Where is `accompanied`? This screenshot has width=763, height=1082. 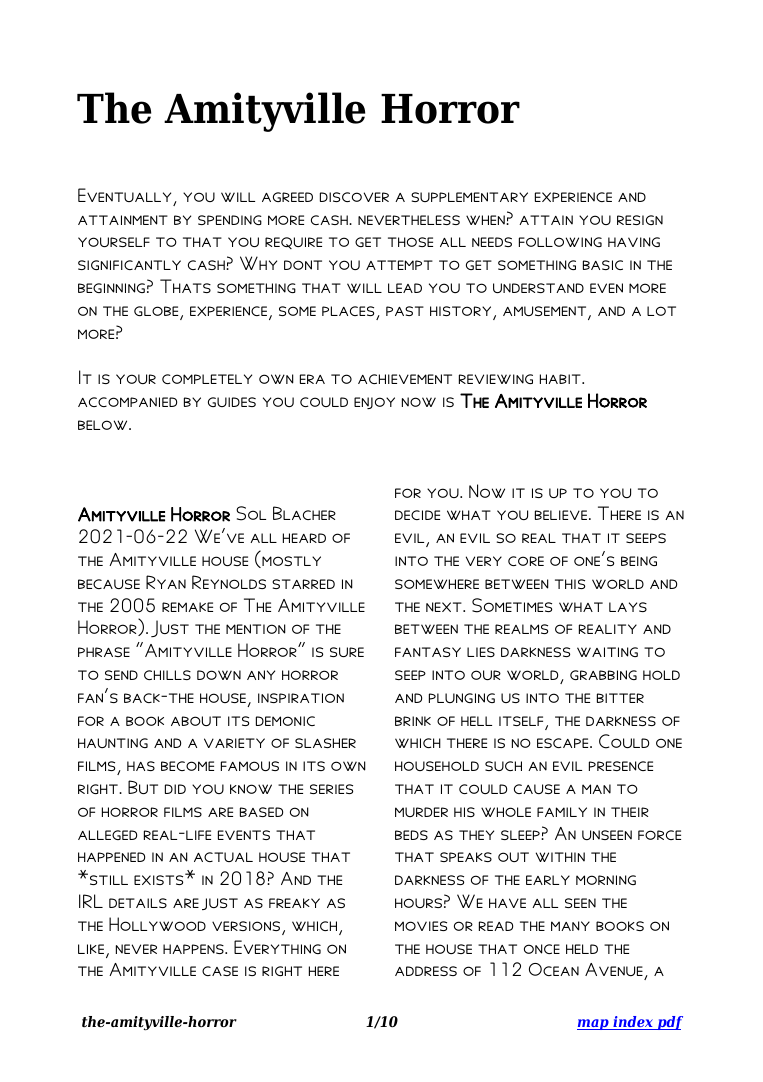
accompanied is located at coordinates (127, 402).
